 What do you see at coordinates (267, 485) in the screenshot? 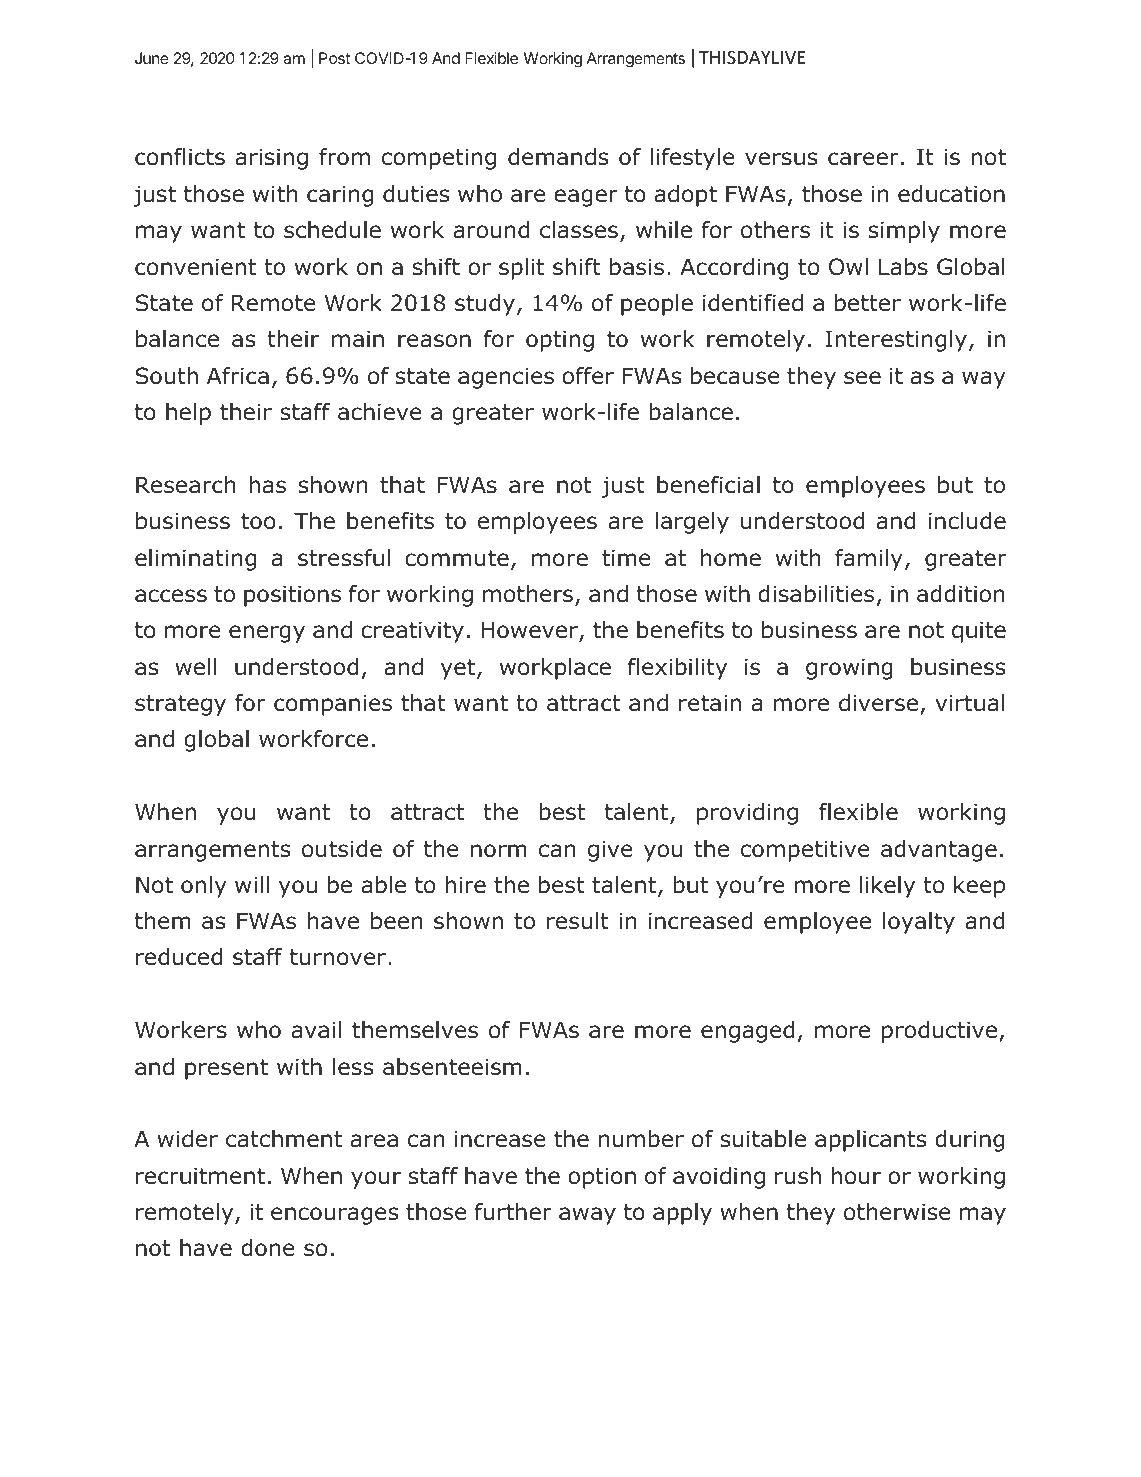
I see `has` at bounding box center [267, 485].
